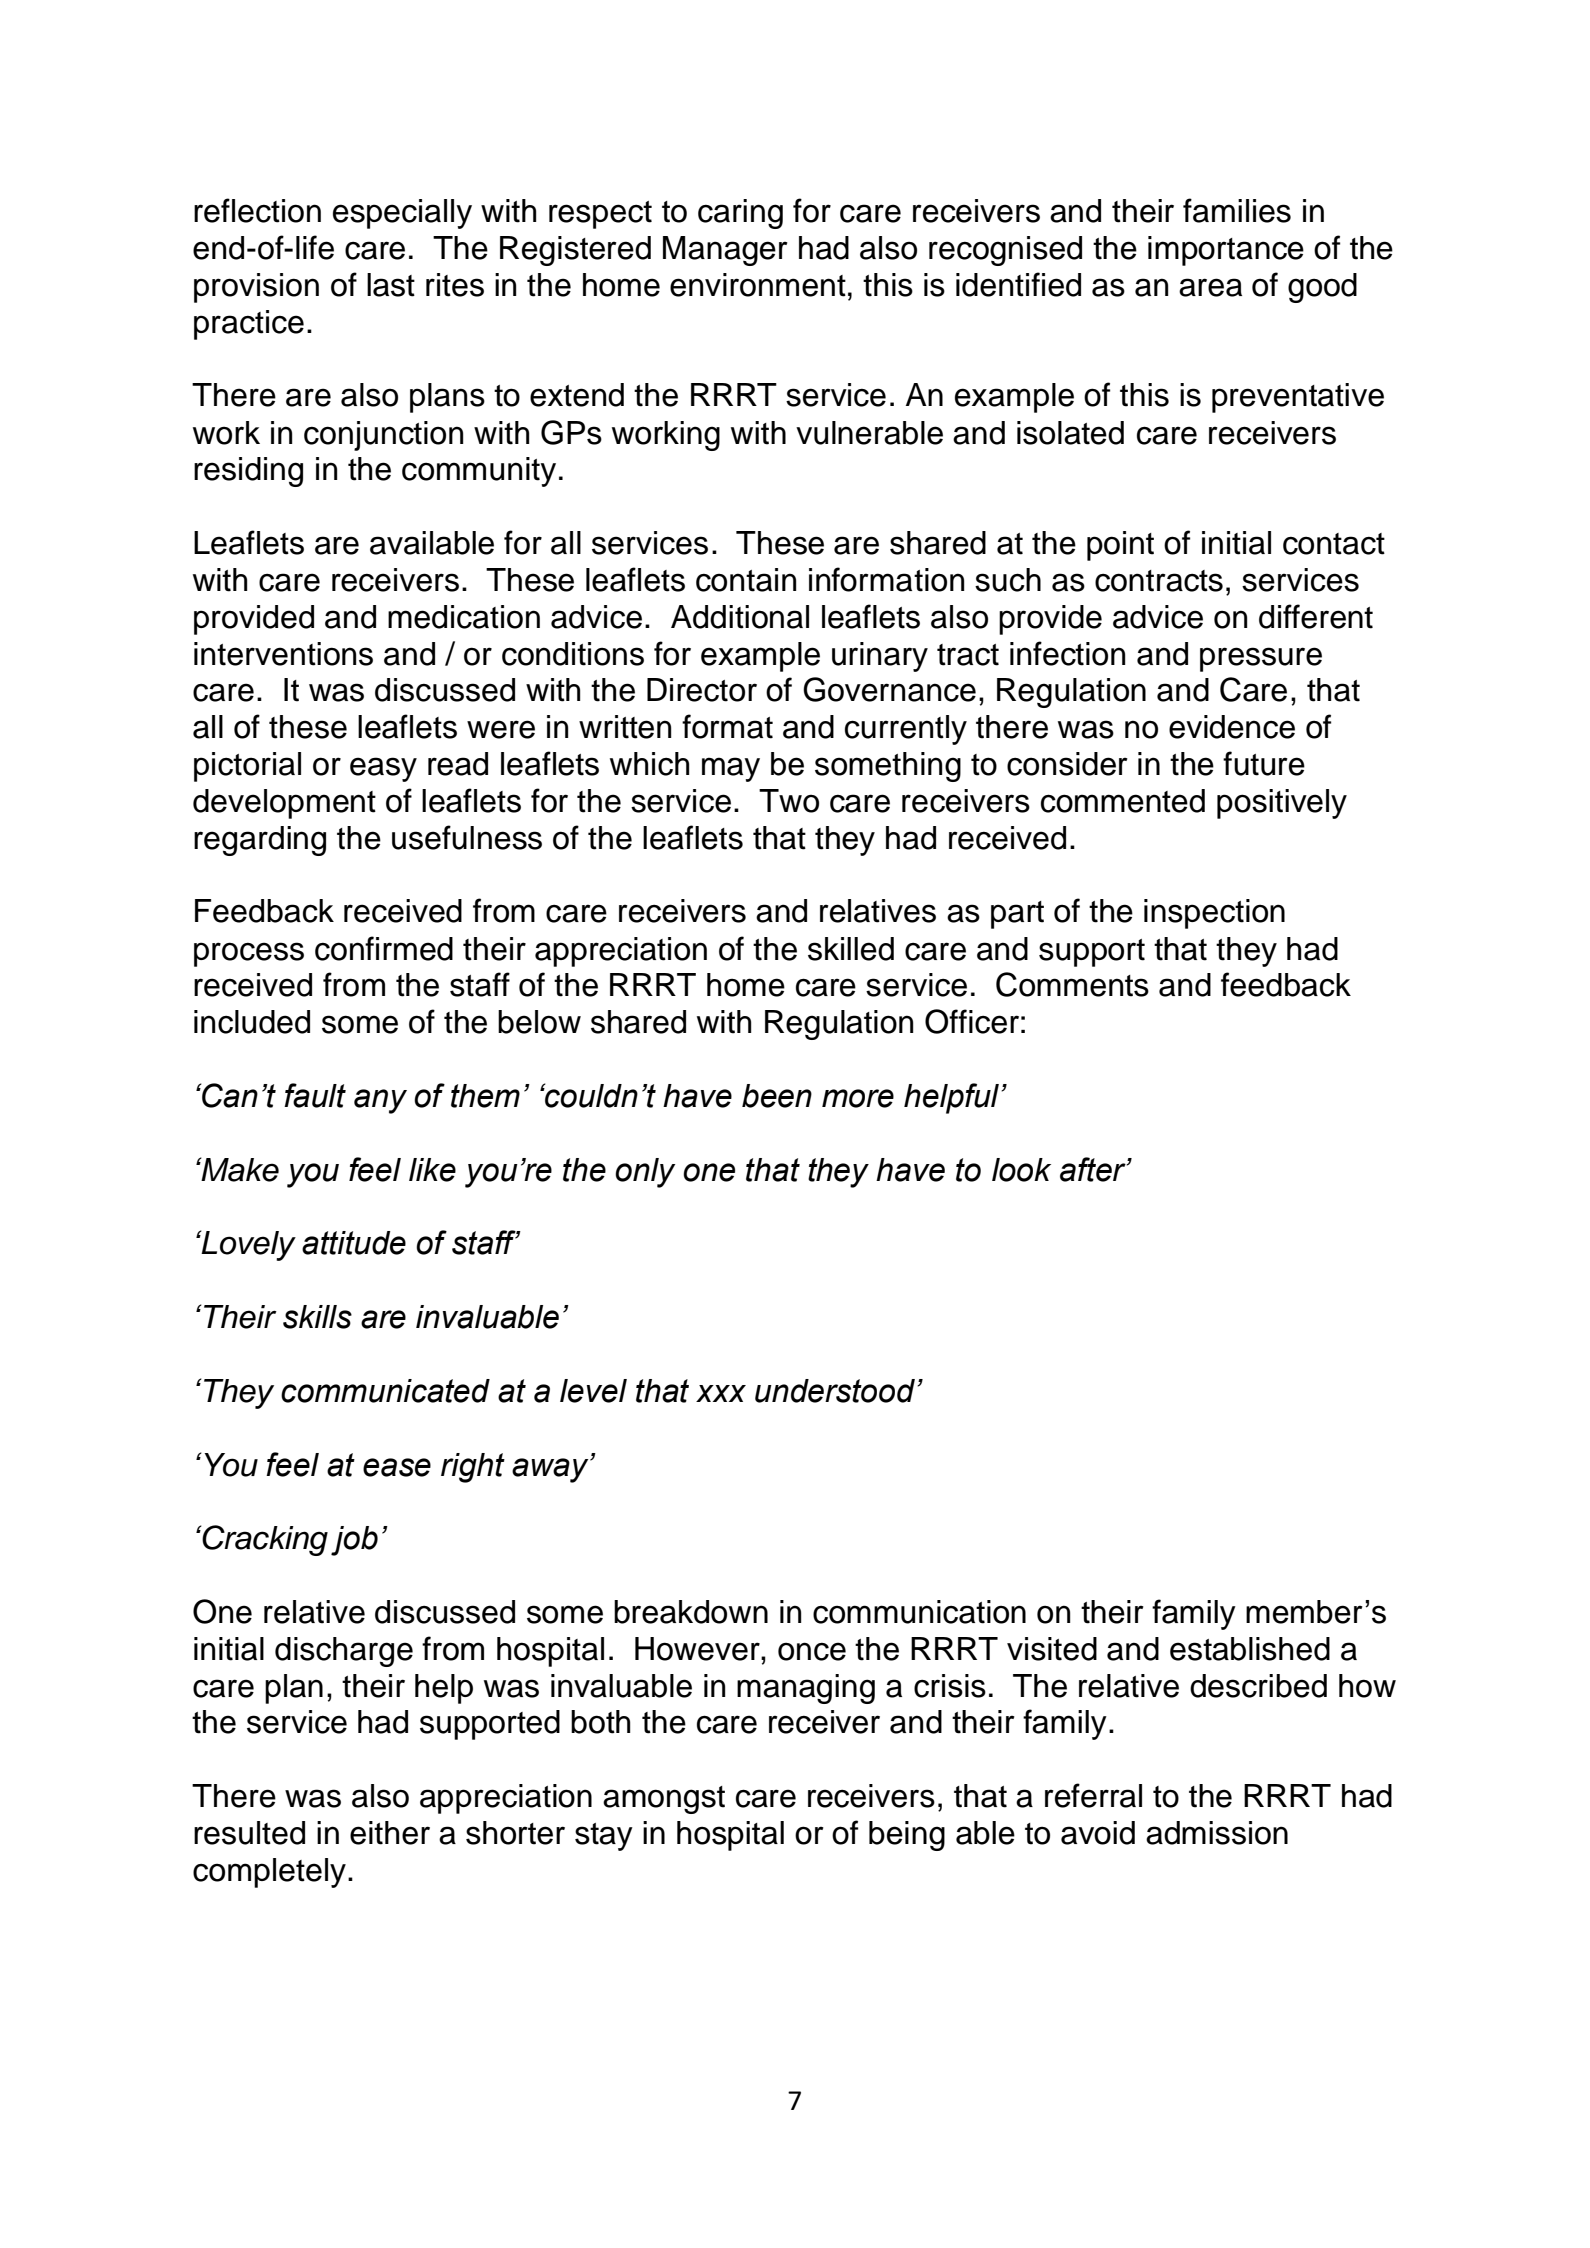 The height and width of the screenshot is (2248, 1590). What do you see at coordinates (1226, 251) in the screenshot?
I see `importance` at bounding box center [1226, 251].
